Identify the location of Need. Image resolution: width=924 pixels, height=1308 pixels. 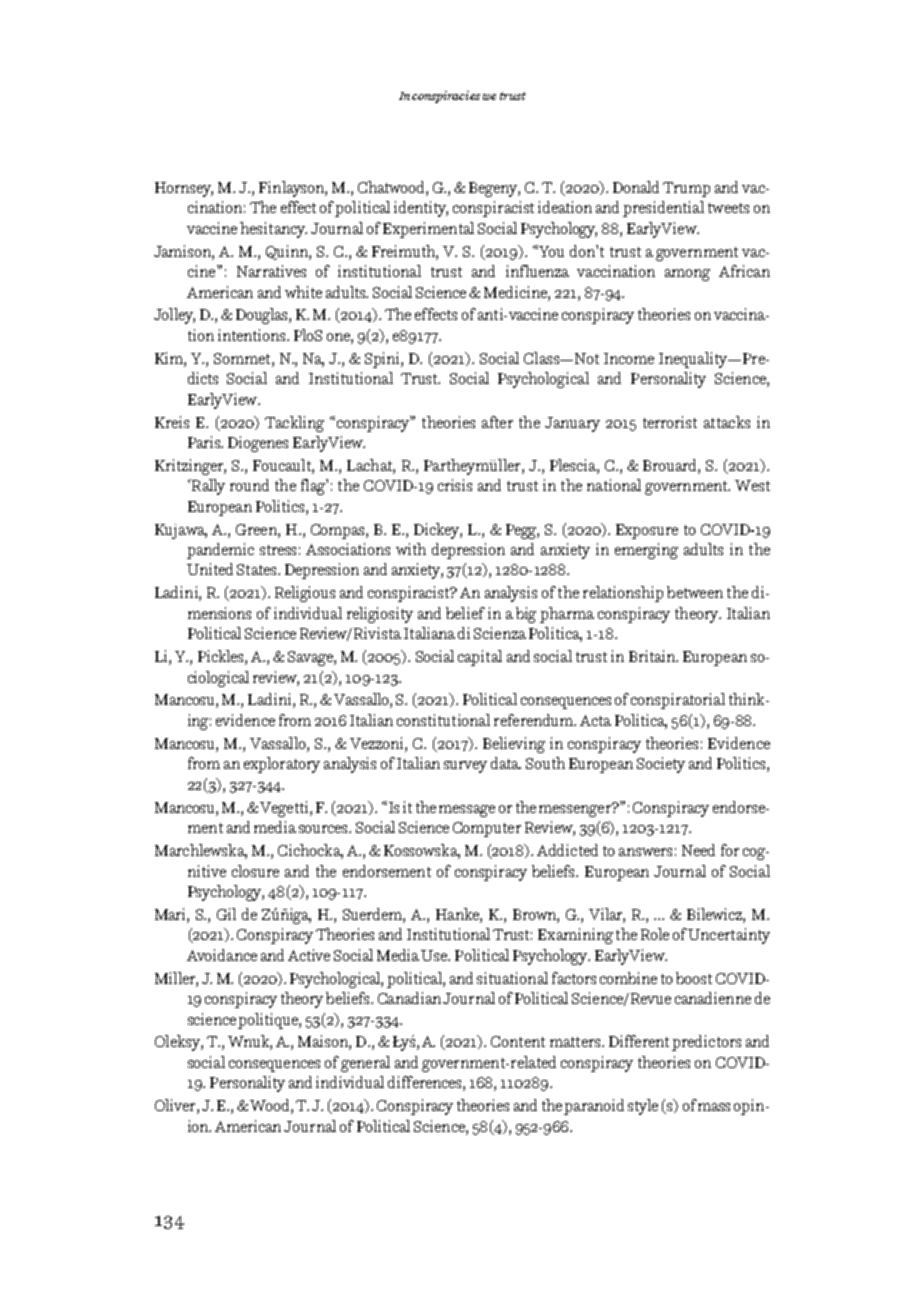
(698, 850).
